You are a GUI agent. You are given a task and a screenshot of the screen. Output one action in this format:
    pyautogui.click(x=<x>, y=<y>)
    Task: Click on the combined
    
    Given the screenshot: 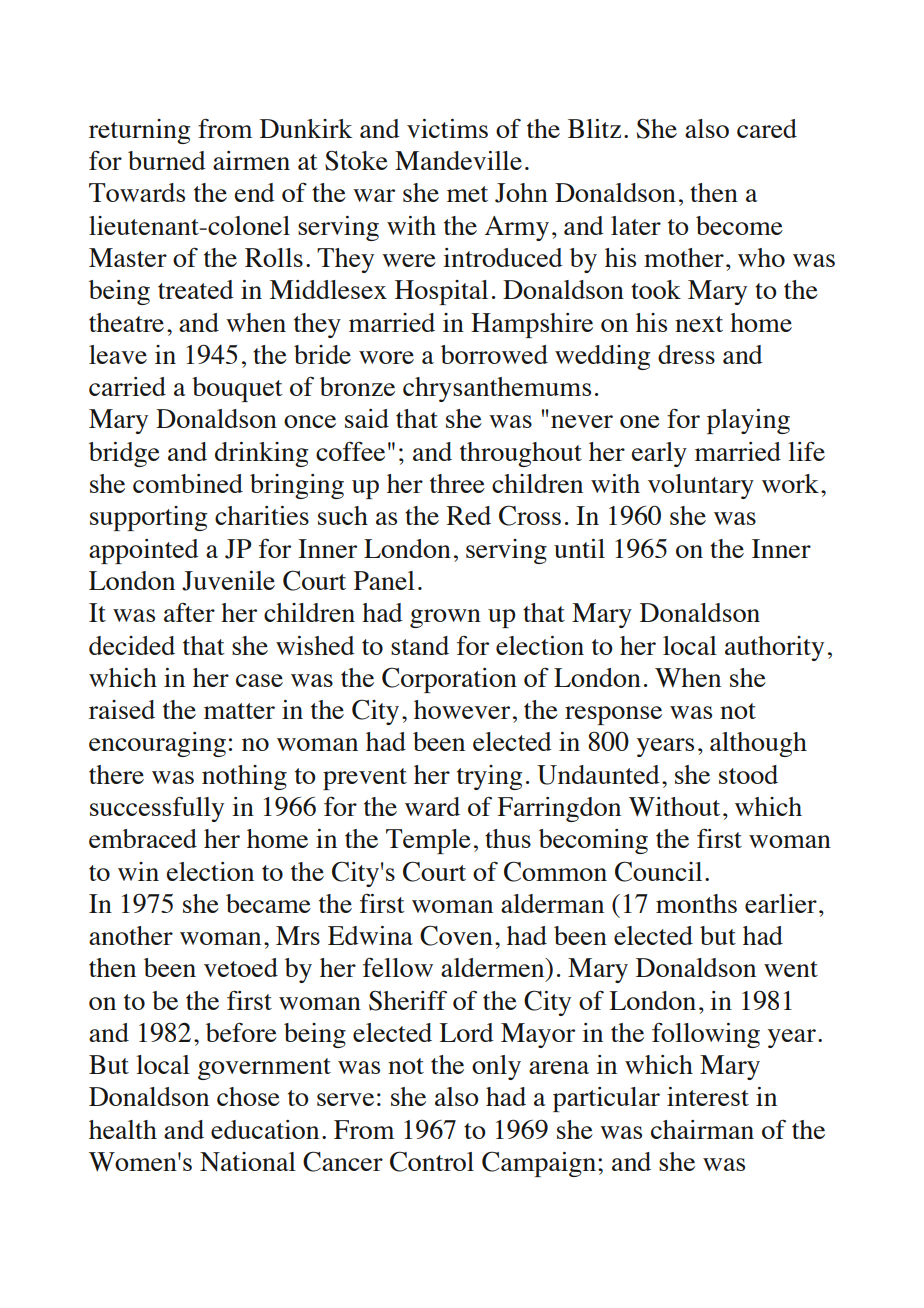 What is the action you would take?
    pyautogui.click(x=188, y=483)
